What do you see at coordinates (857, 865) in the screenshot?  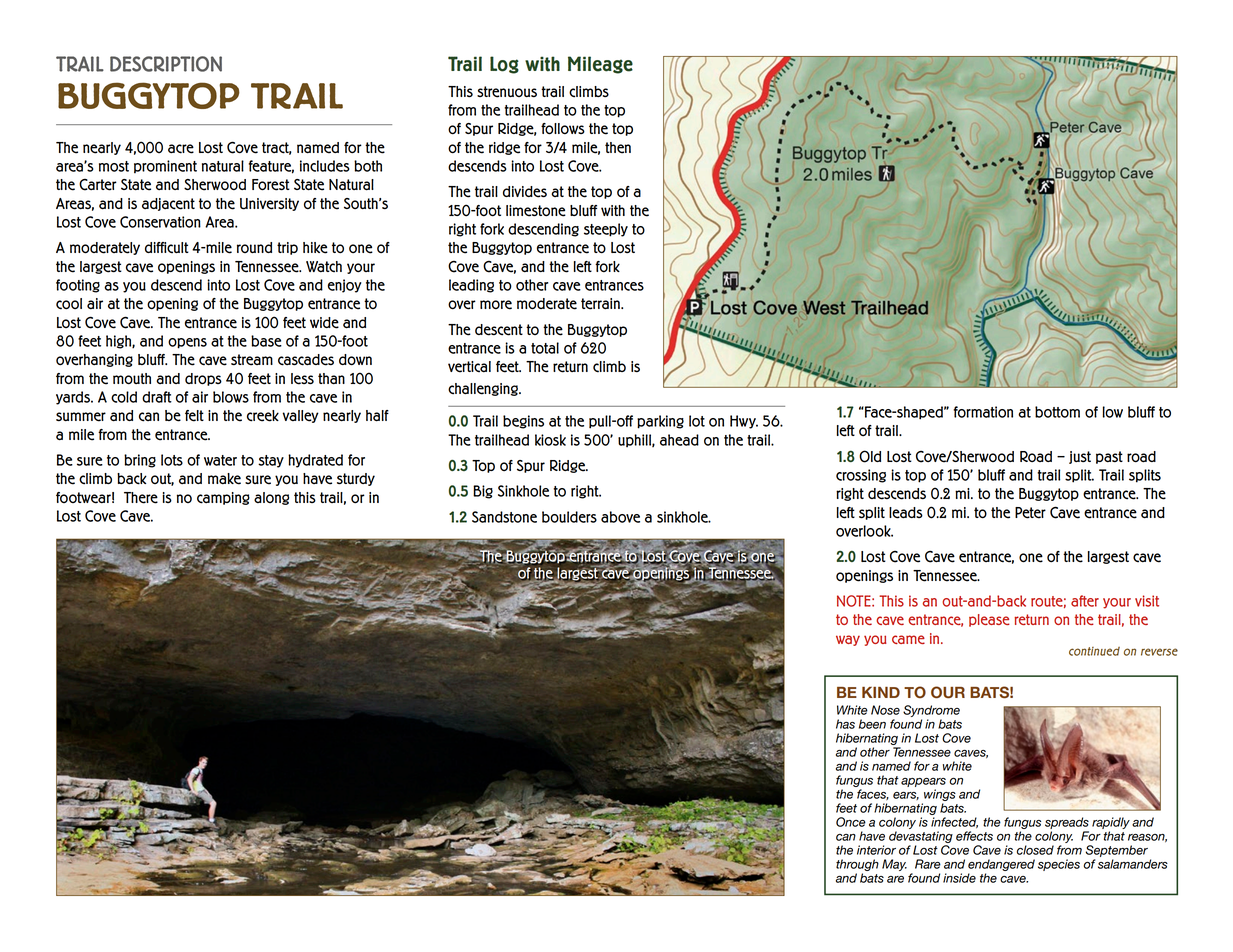 I see `through` at bounding box center [857, 865].
